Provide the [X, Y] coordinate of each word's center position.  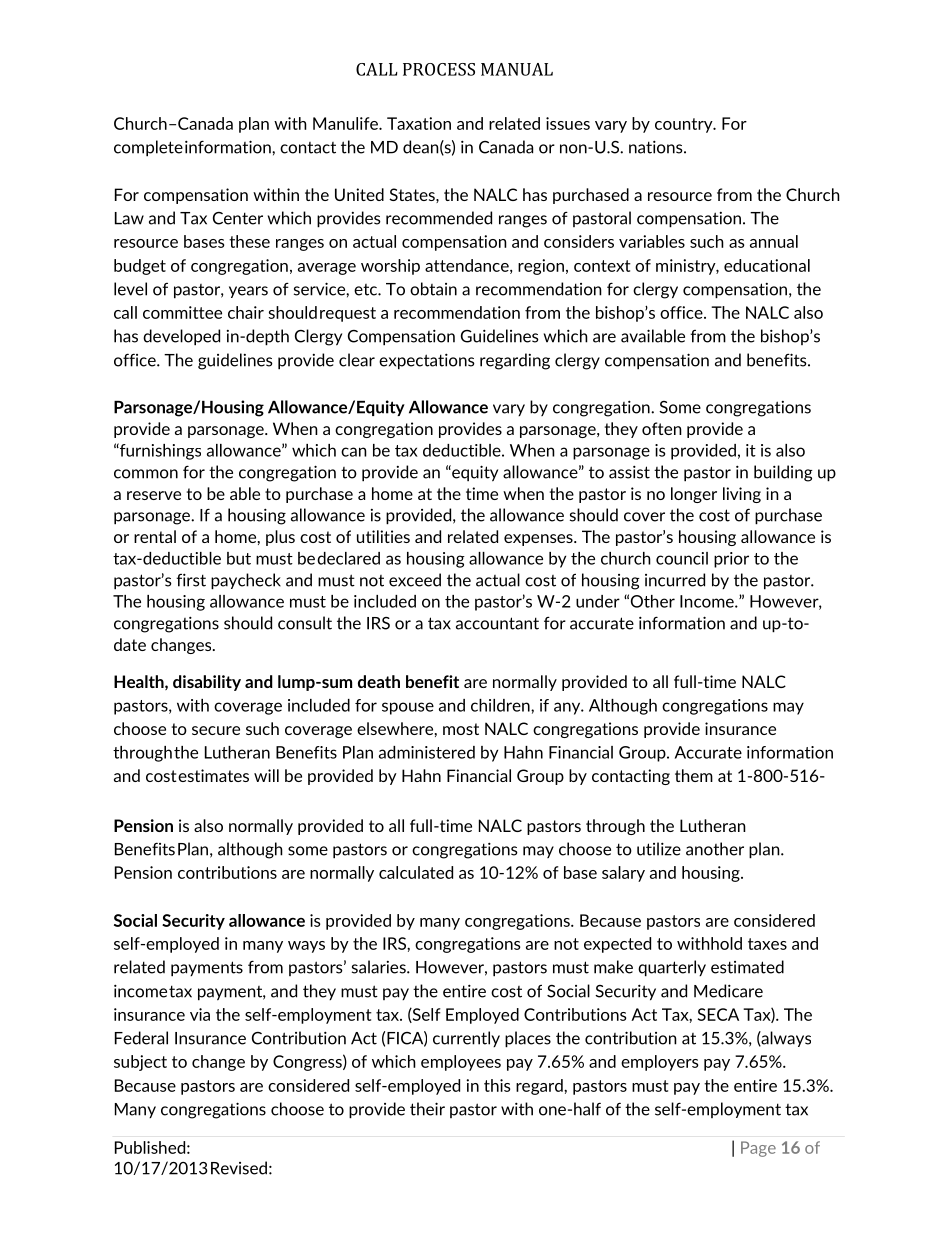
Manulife [346, 123]
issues [568, 123]
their [427, 1109]
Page [758, 1149]
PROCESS [439, 69]
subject [140, 1063]
